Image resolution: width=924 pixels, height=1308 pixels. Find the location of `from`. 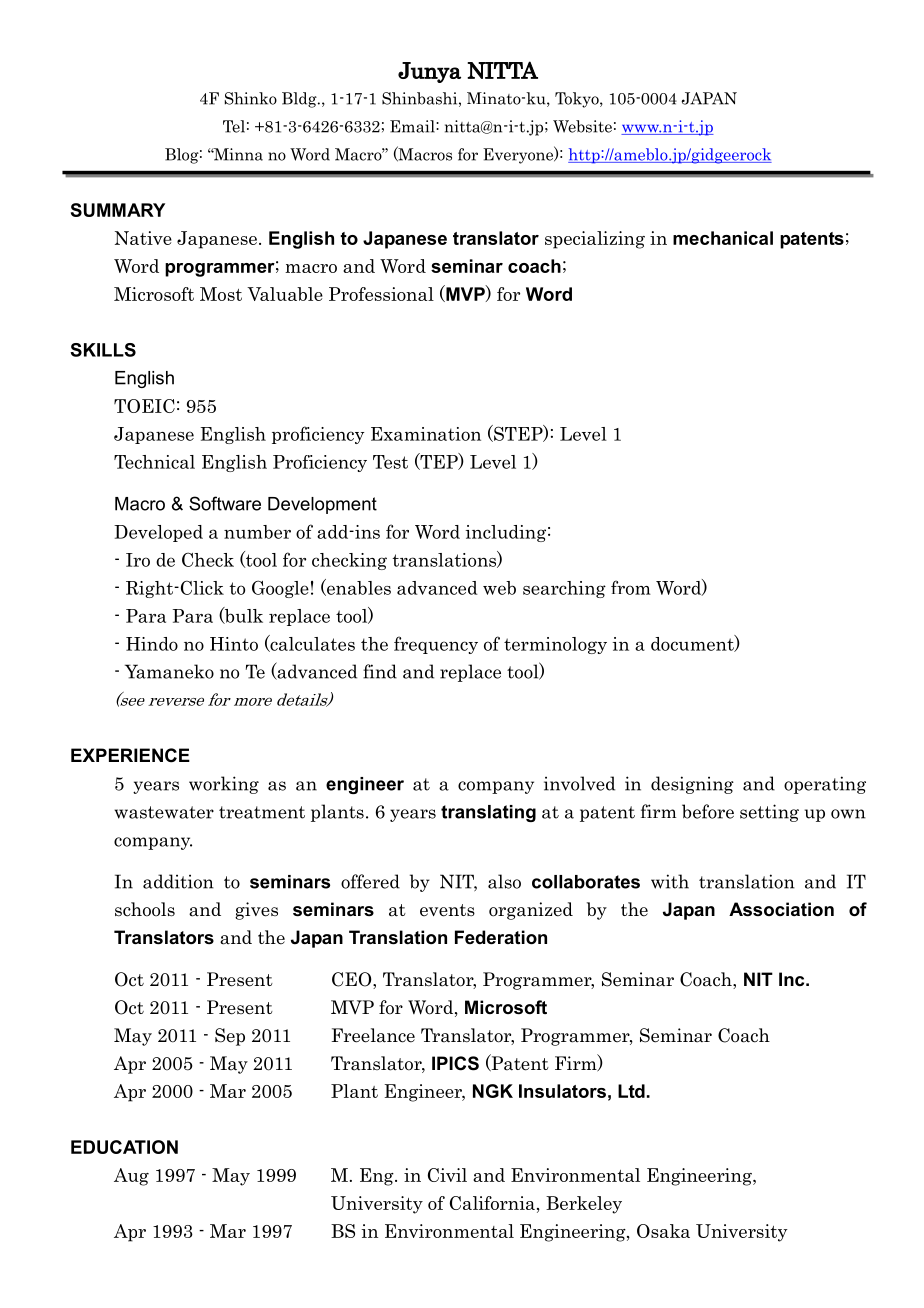

from is located at coordinates (631, 587).
